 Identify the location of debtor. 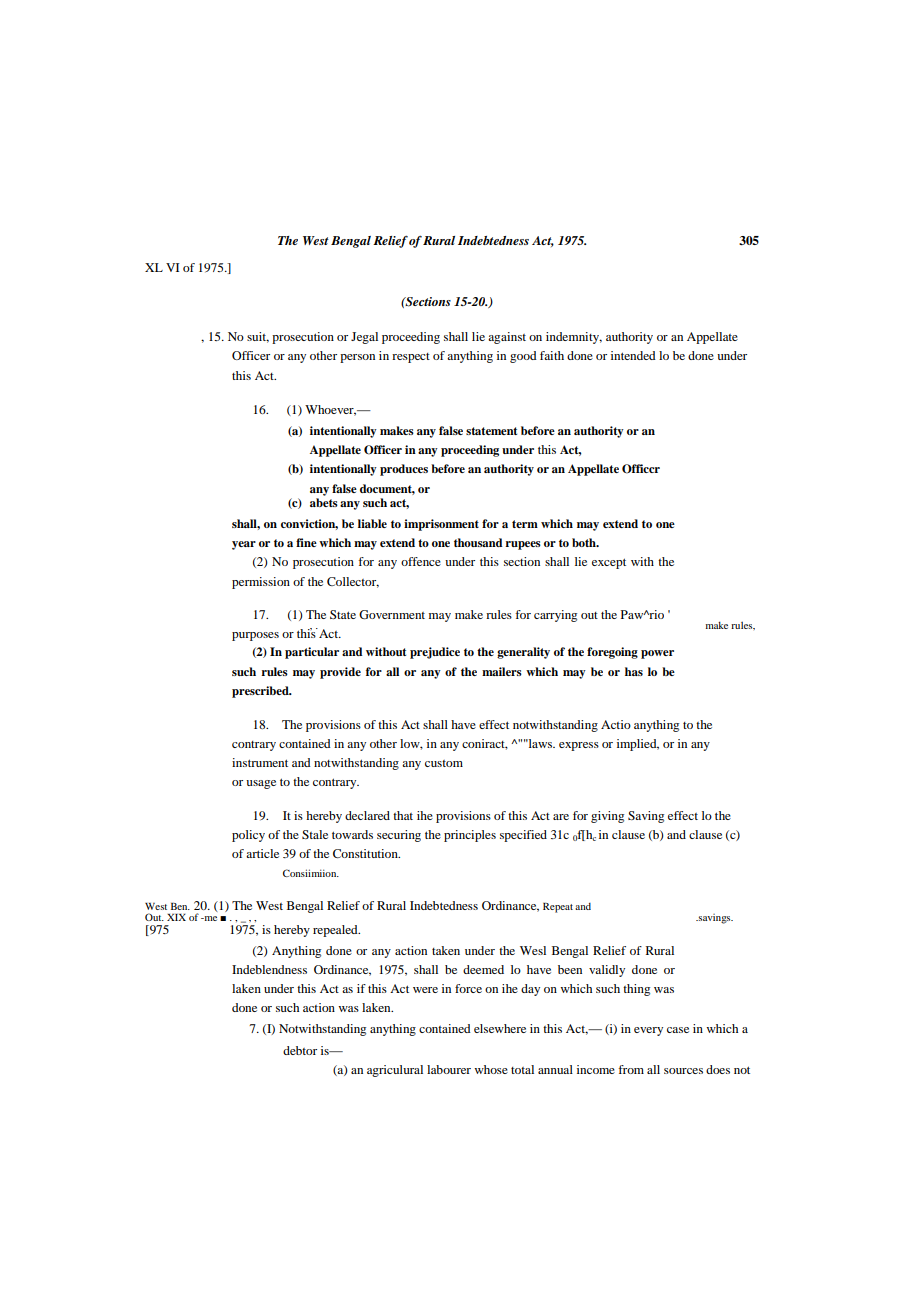
(300, 1050).
